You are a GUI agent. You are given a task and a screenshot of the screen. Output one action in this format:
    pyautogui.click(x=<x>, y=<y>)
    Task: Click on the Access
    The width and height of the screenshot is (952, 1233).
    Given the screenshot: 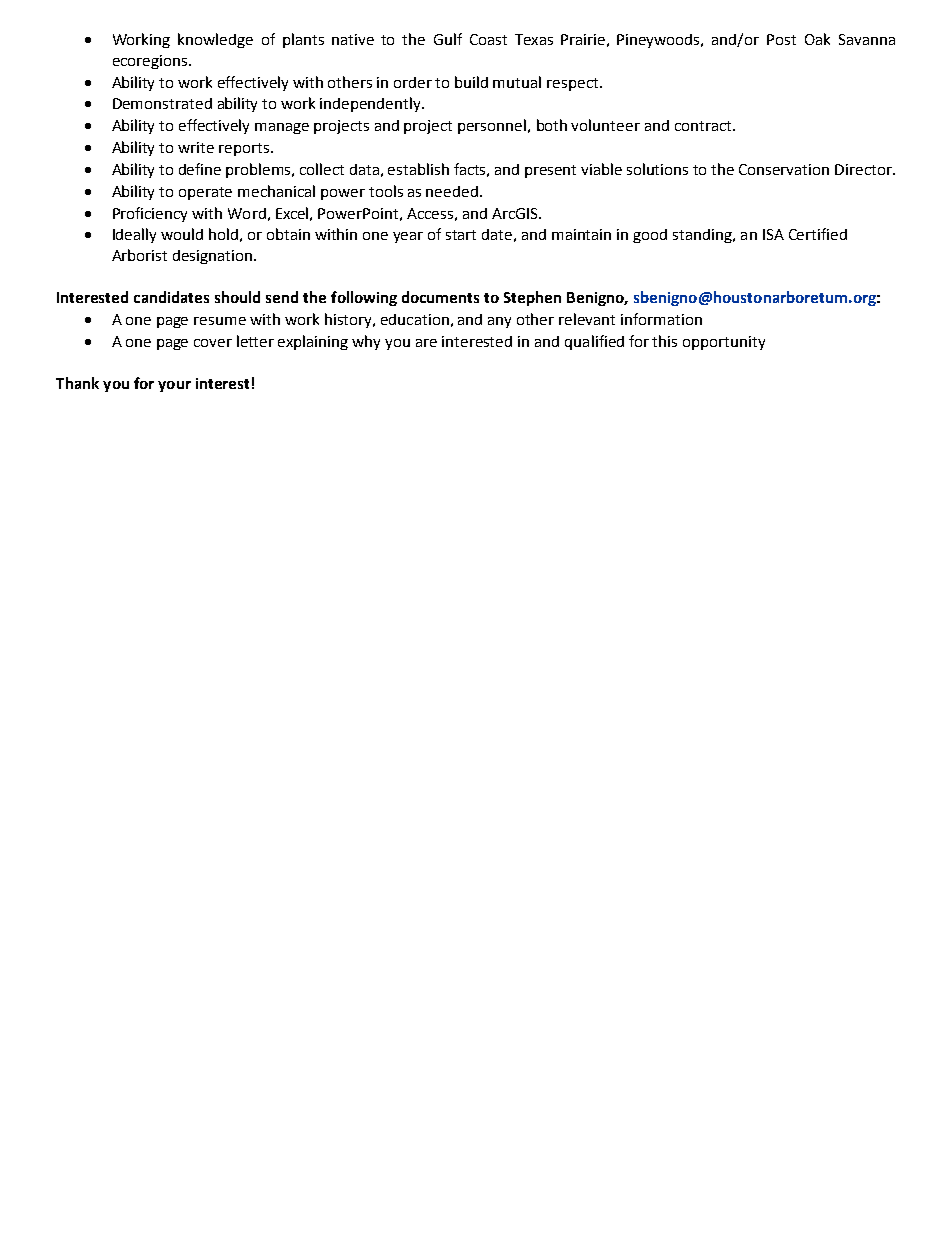 What is the action you would take?
    pyautogui.click(x=430, y=213)
